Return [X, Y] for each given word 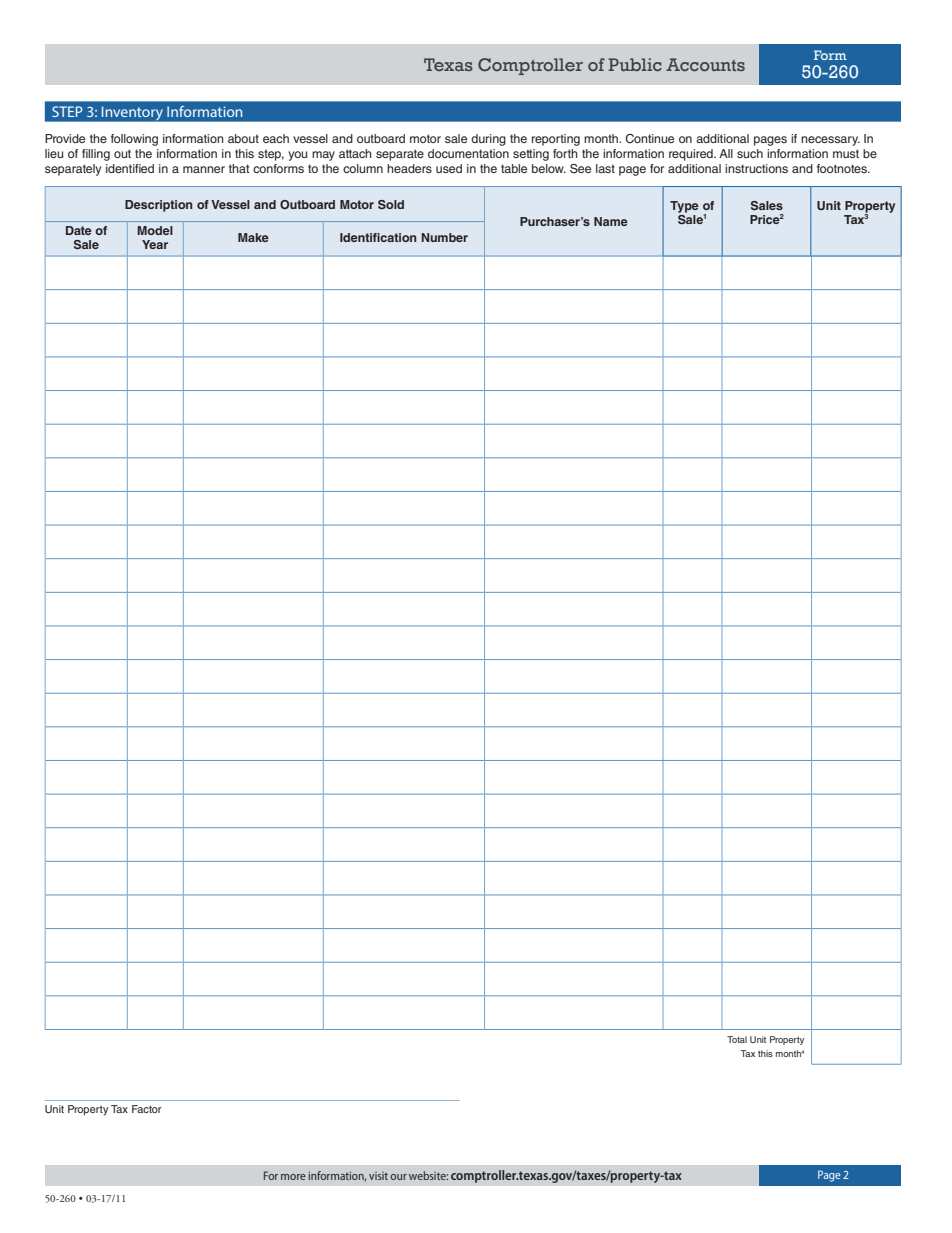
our [399, 1177]
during [488, 140]
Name [611, 221]
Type [684, 207]
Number [444, 237]
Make [253, 237]
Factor [147, 1109]
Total [737, 1039]
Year [155, 244]
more [293, 1177]
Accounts [705, 64]
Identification [378, 237]
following [134, 140]
